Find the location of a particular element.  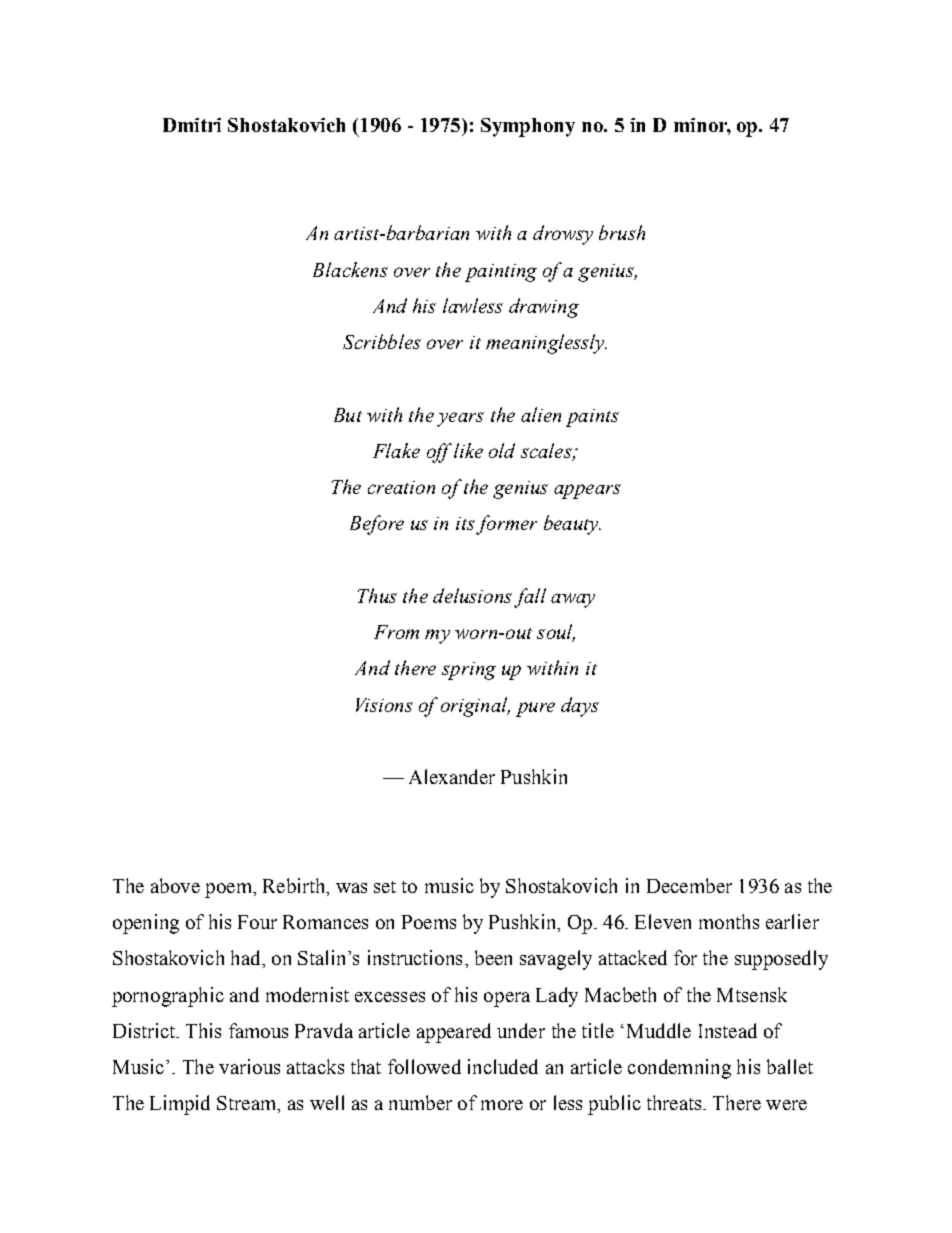

away is located at coordinates (573, 600).
